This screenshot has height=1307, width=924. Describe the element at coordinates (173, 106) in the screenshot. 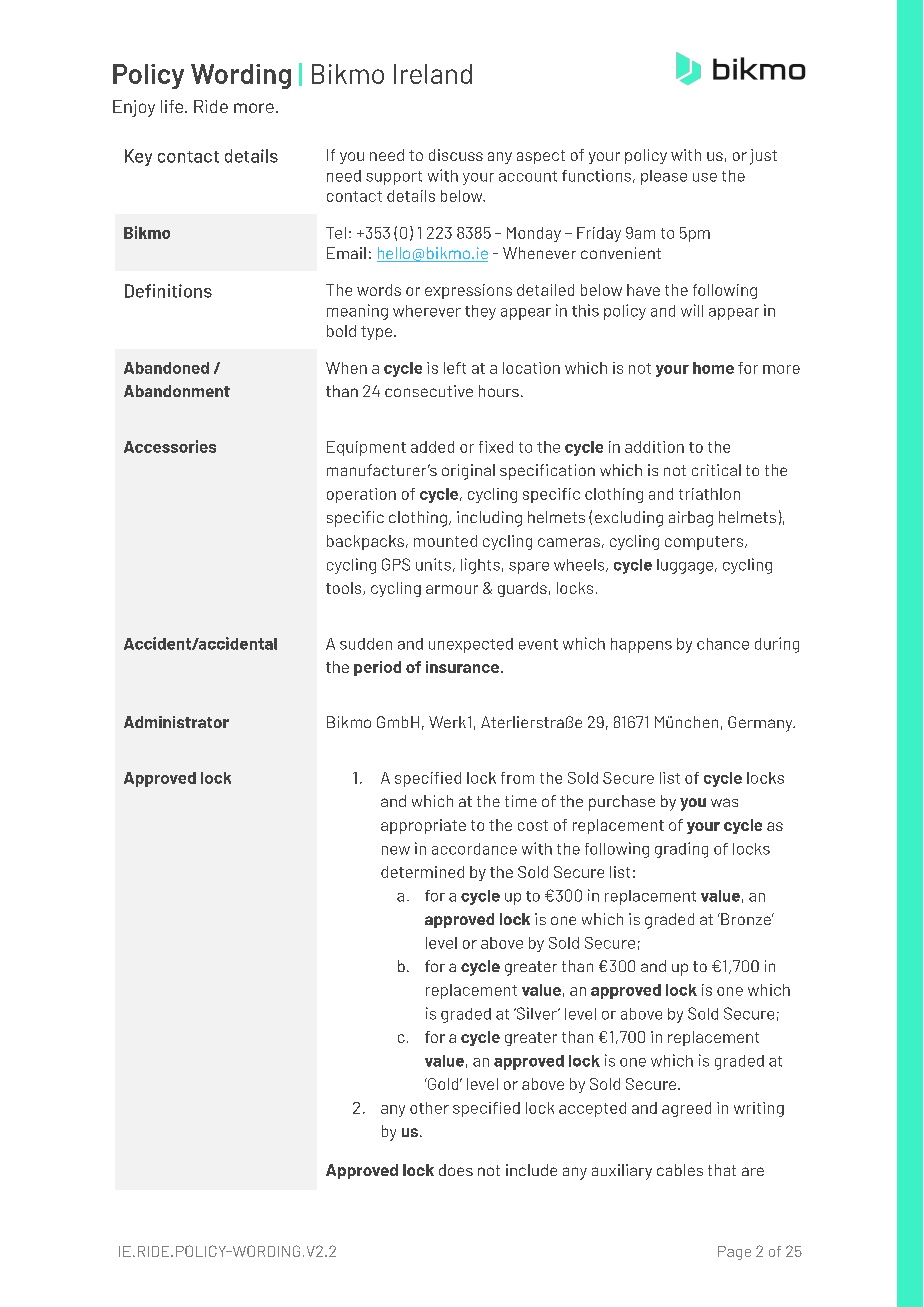

I see `life` at that location.
